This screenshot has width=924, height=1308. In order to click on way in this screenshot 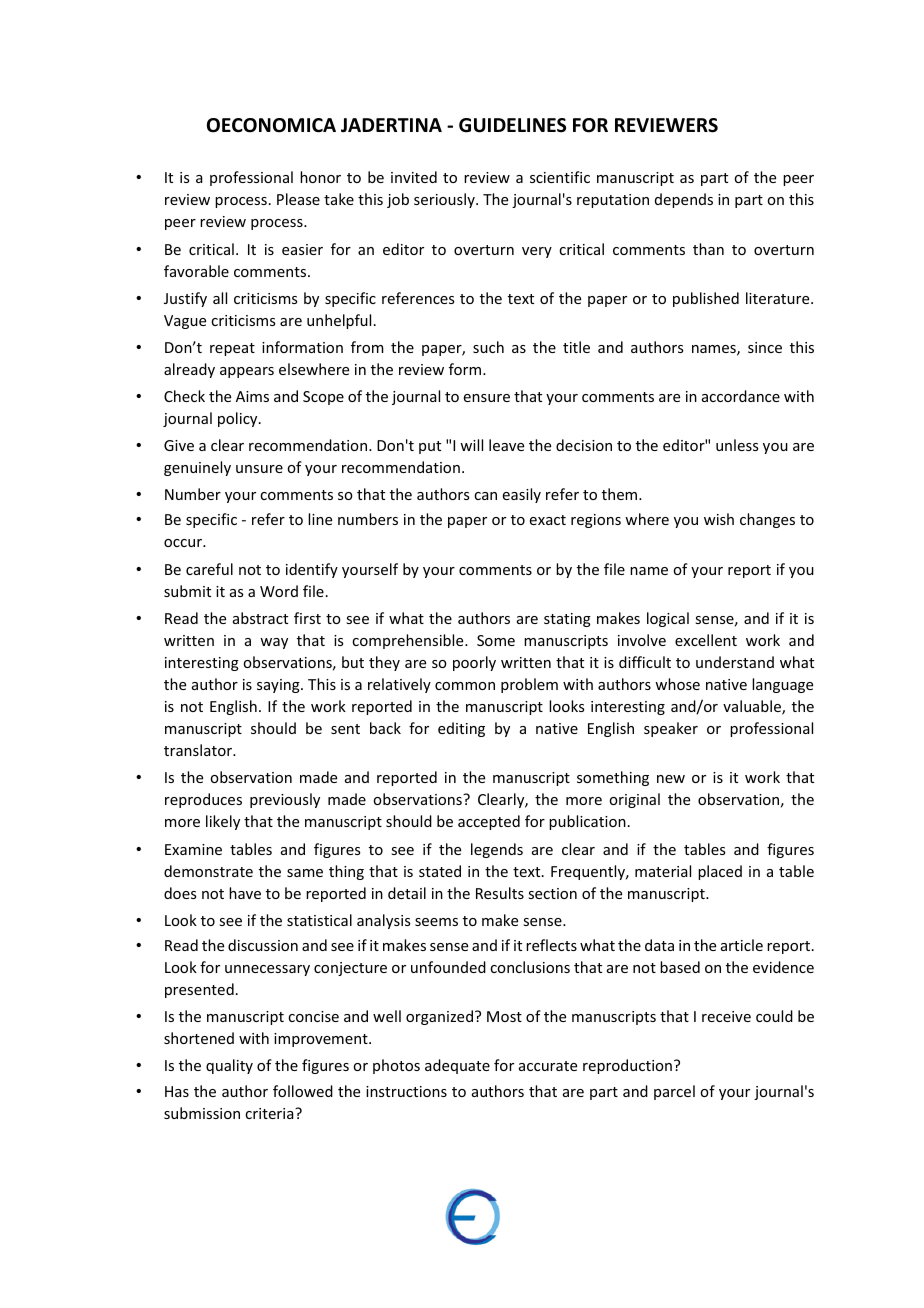, I will do `click(274, 643)`.
